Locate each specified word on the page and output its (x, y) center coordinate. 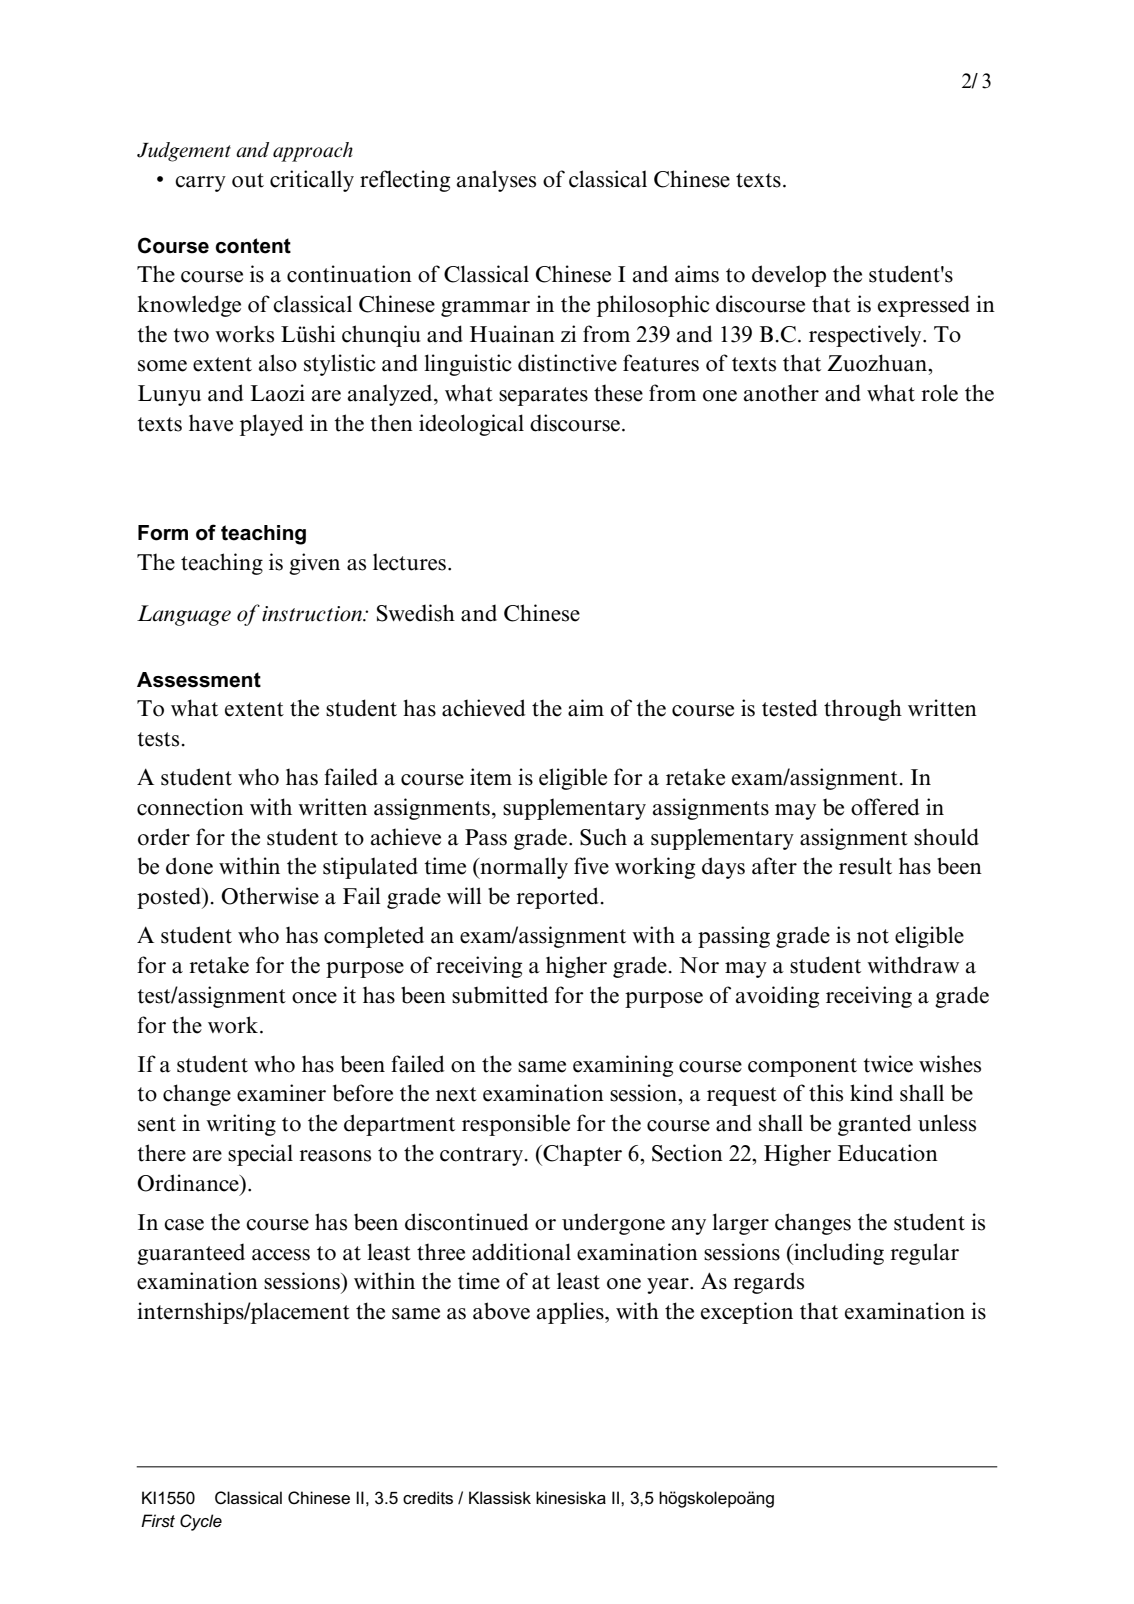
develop (789, 276)
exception (747, 1313)
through (863, 710)
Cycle (201, 1522)
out (248, 180)
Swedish (416, 613)
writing (241, 1125)
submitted (500, 995)
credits (428, 1497)
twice (888, 1064)
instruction (313, 614)
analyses (496, 181)
